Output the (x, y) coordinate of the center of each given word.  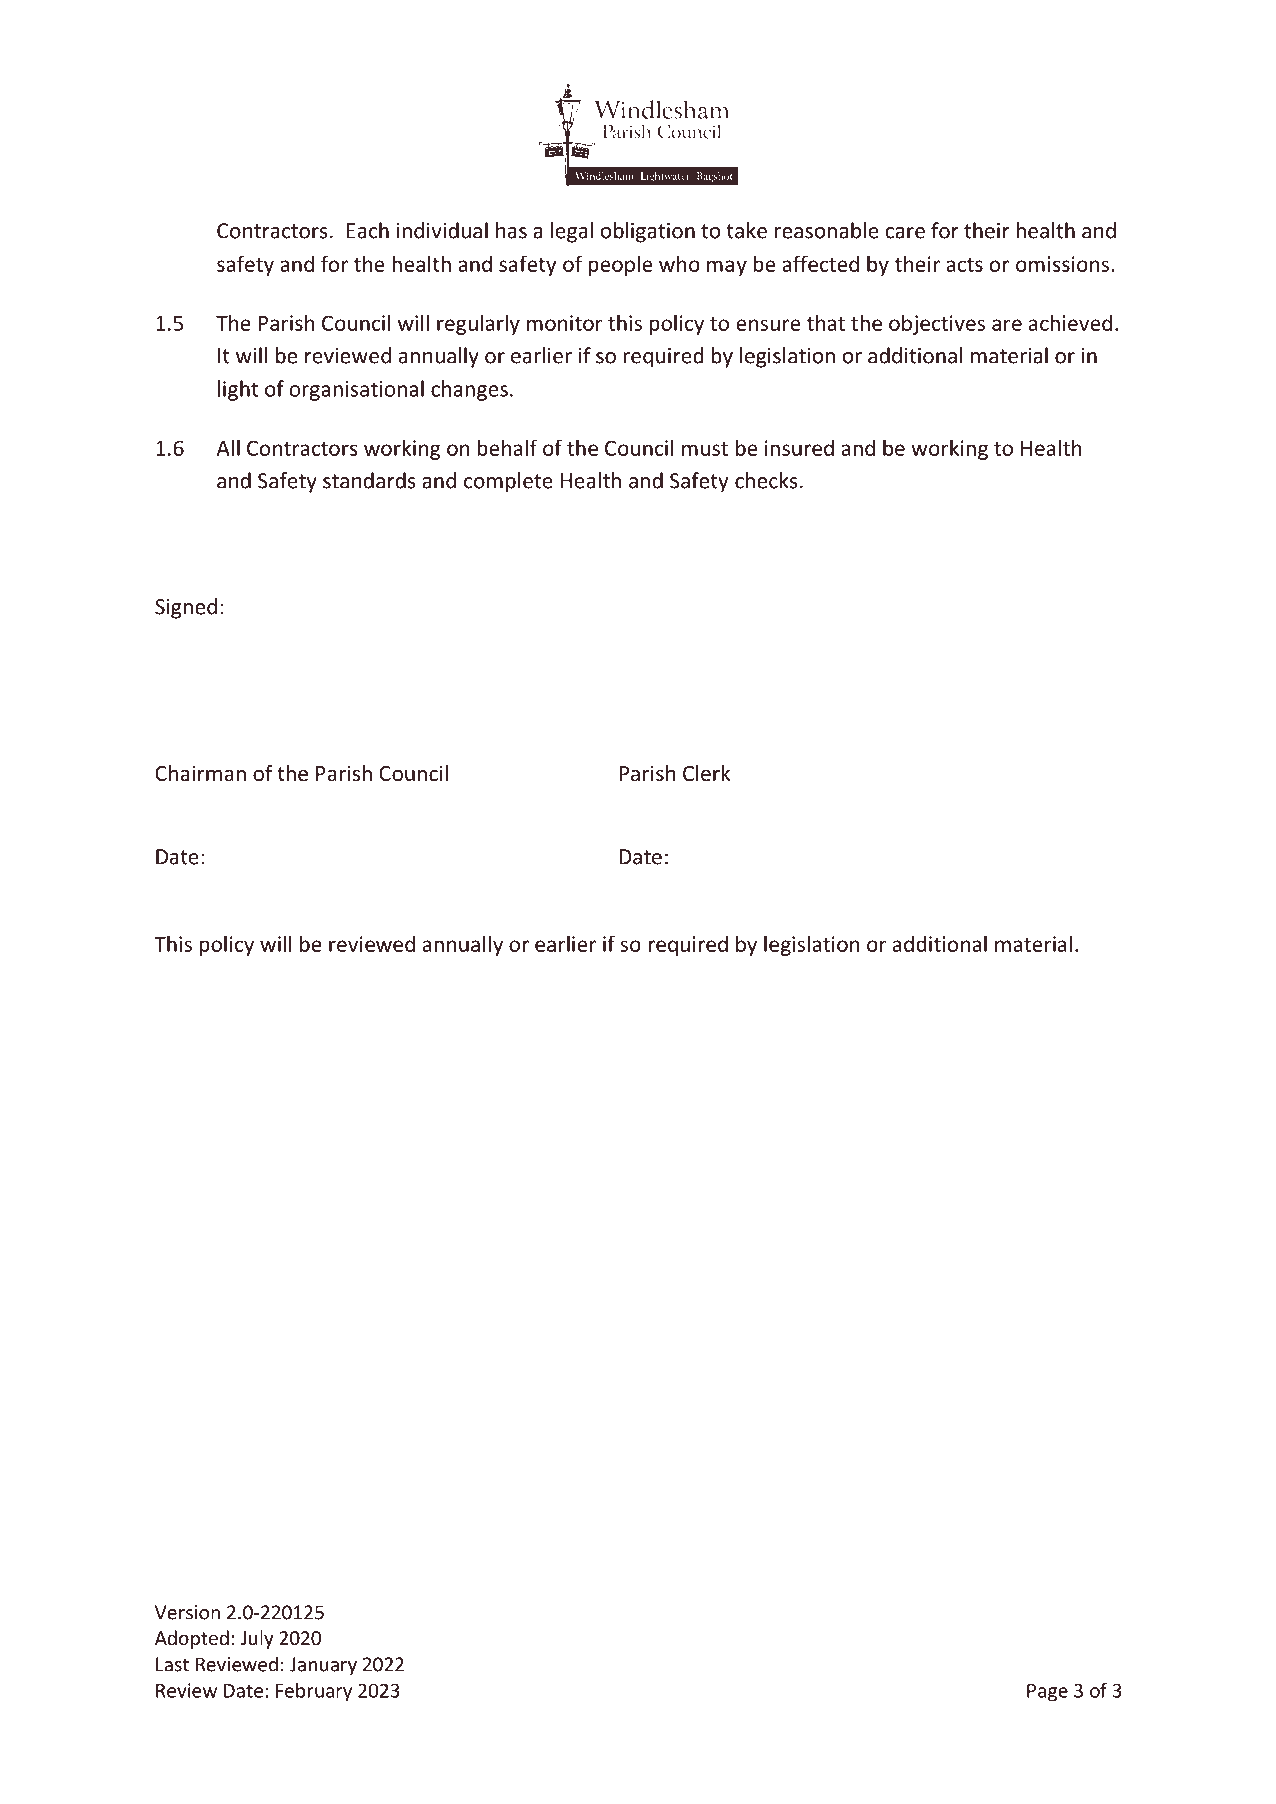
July (257, 1639)
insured (799, 447)
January (323, 1666)
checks (766, 480)
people (620, 265)
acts (964, 265)
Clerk (706, 773)
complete (508, 482)
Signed (186, 608)
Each (368, 230)
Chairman (200, 773)
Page (1047, 1693)
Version (187, 1612)
